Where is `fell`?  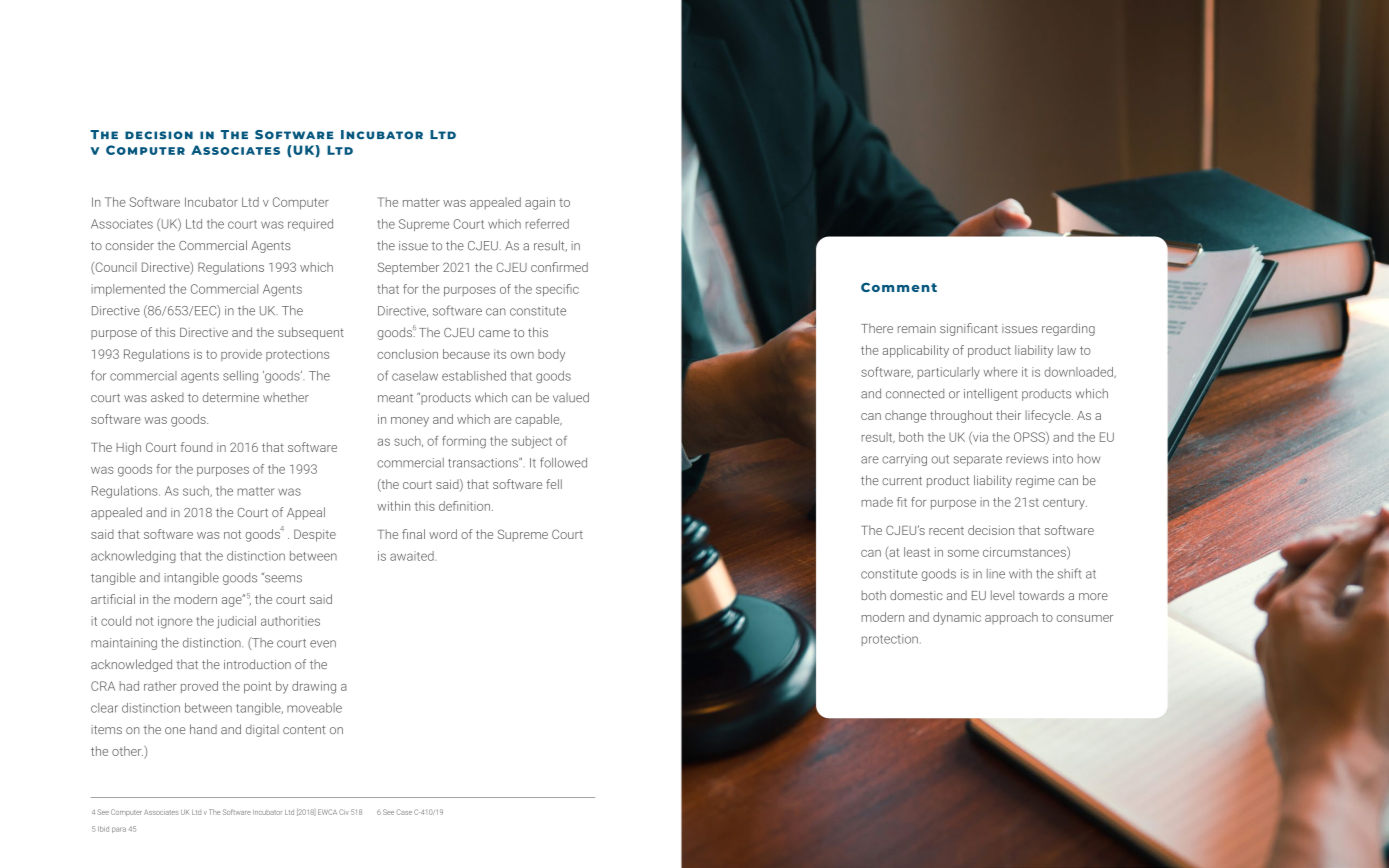 fell is located at coordinates (554, 484).
